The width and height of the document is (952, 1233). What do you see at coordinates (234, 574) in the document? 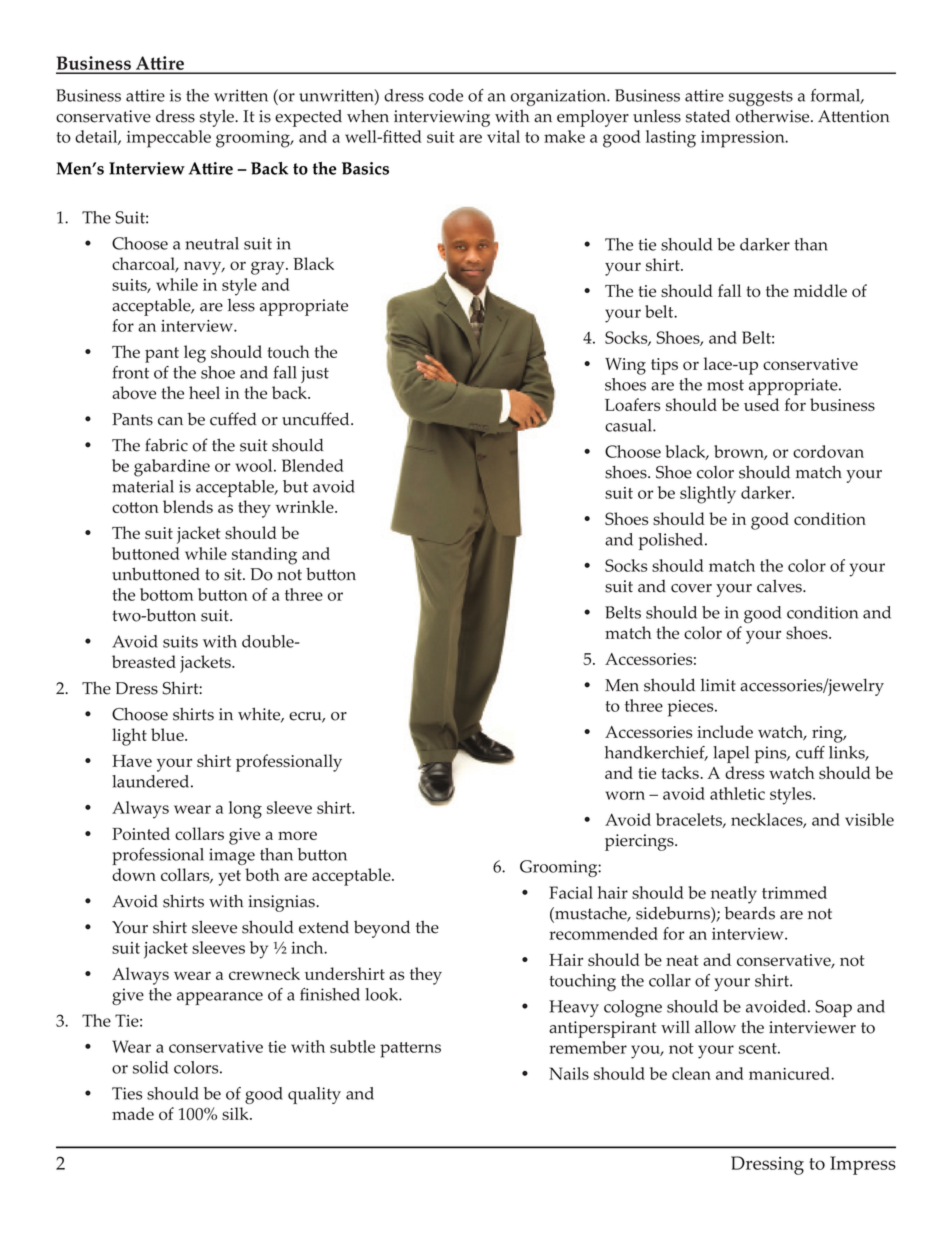
I see `sit` at bounding box center [234, 574].
